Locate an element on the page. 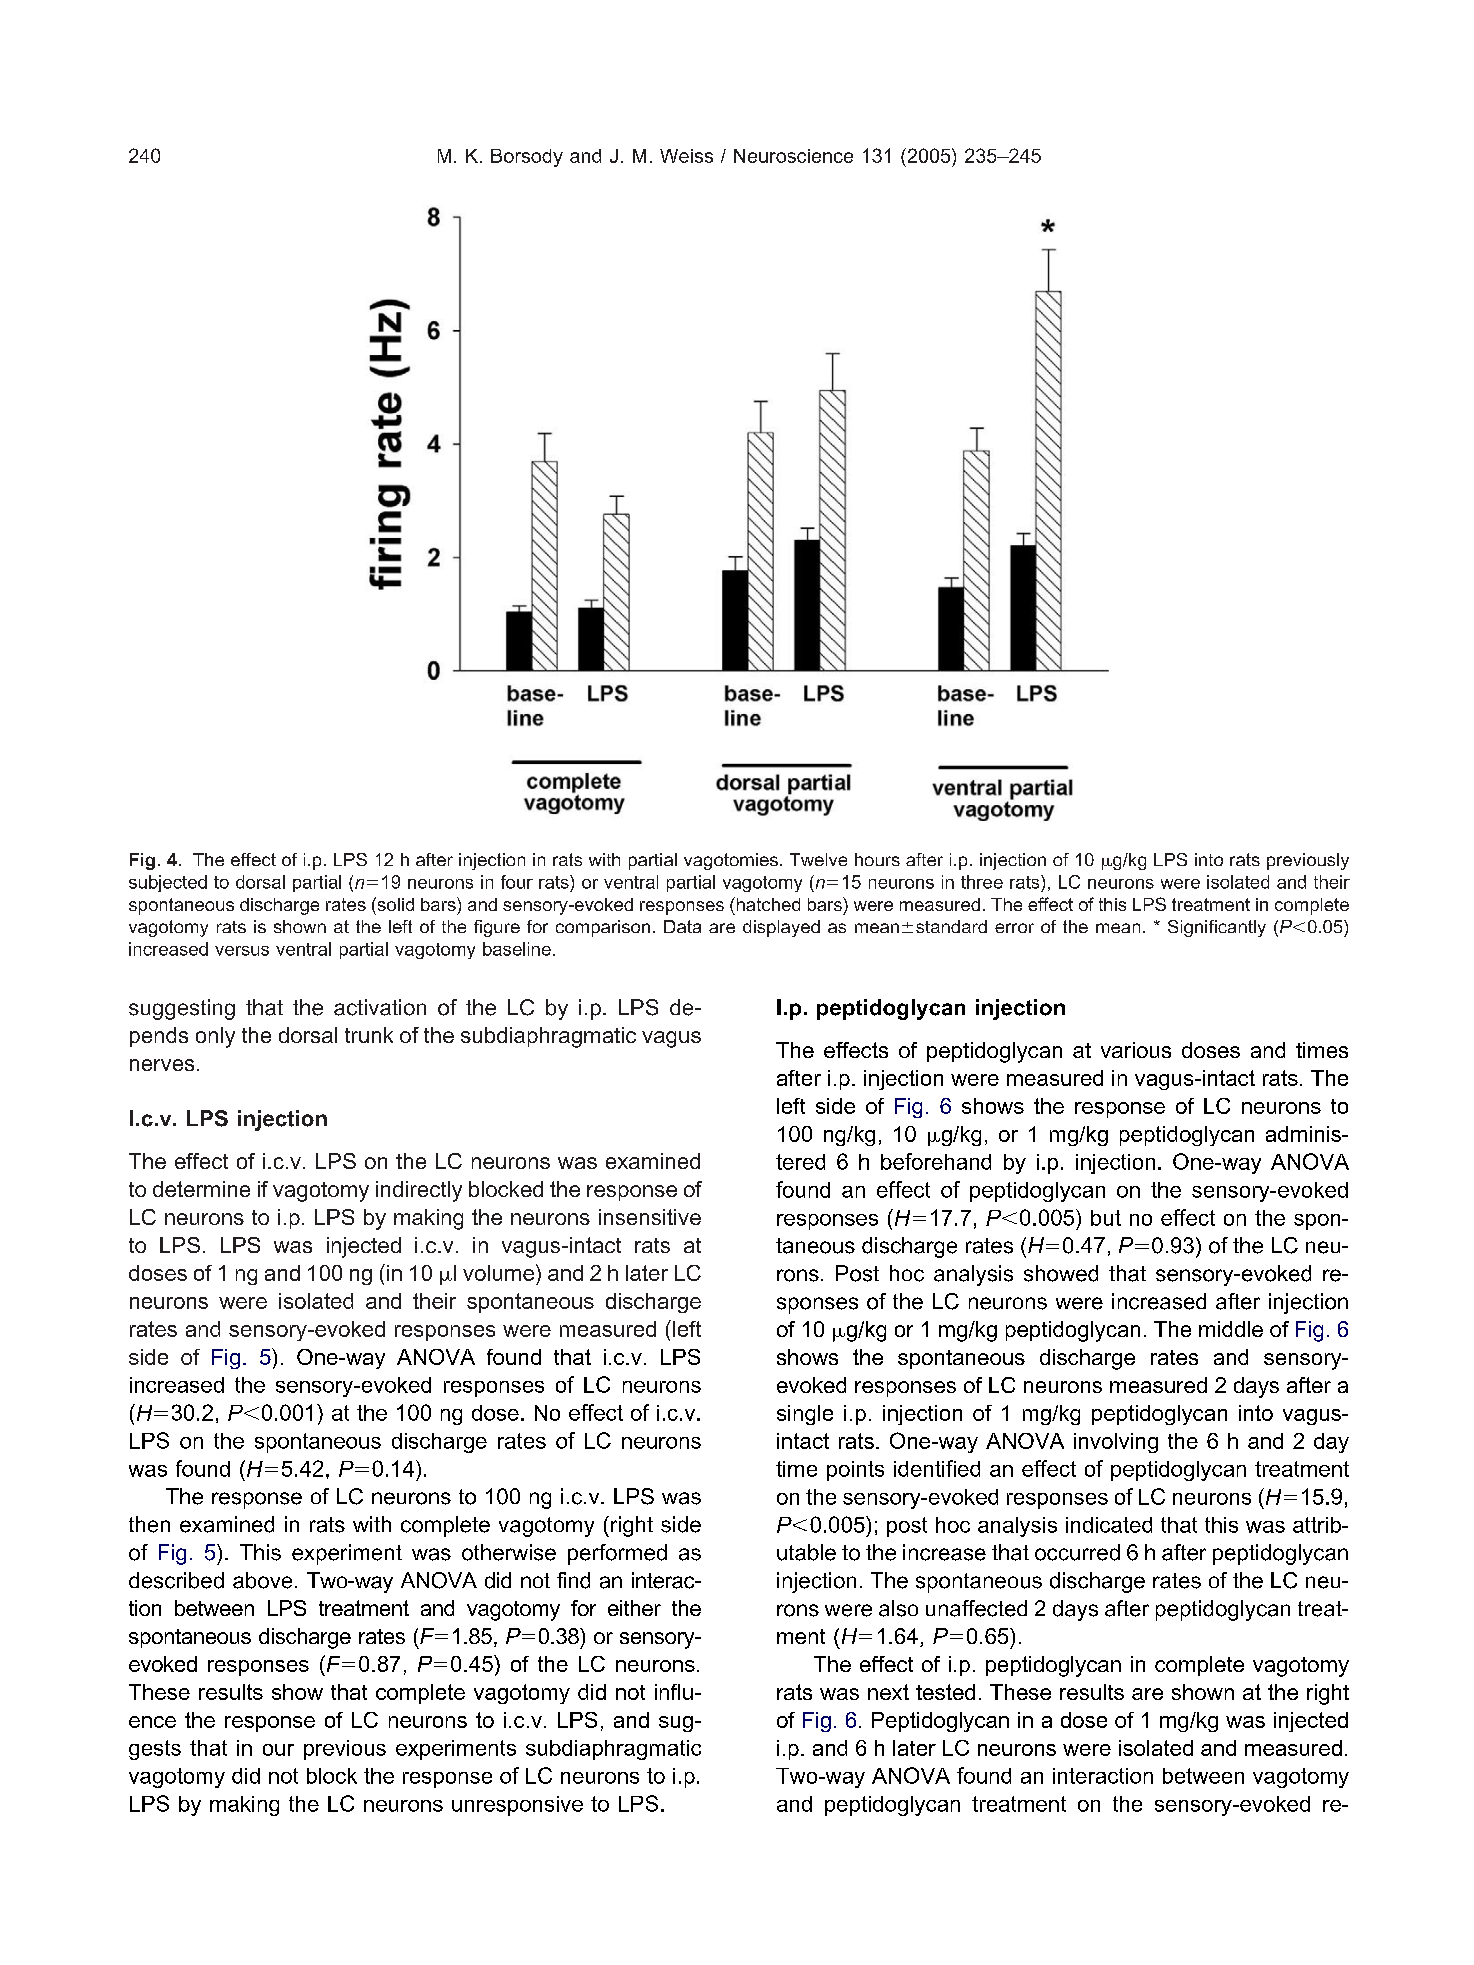  three is located at coordinates (982, 882).
